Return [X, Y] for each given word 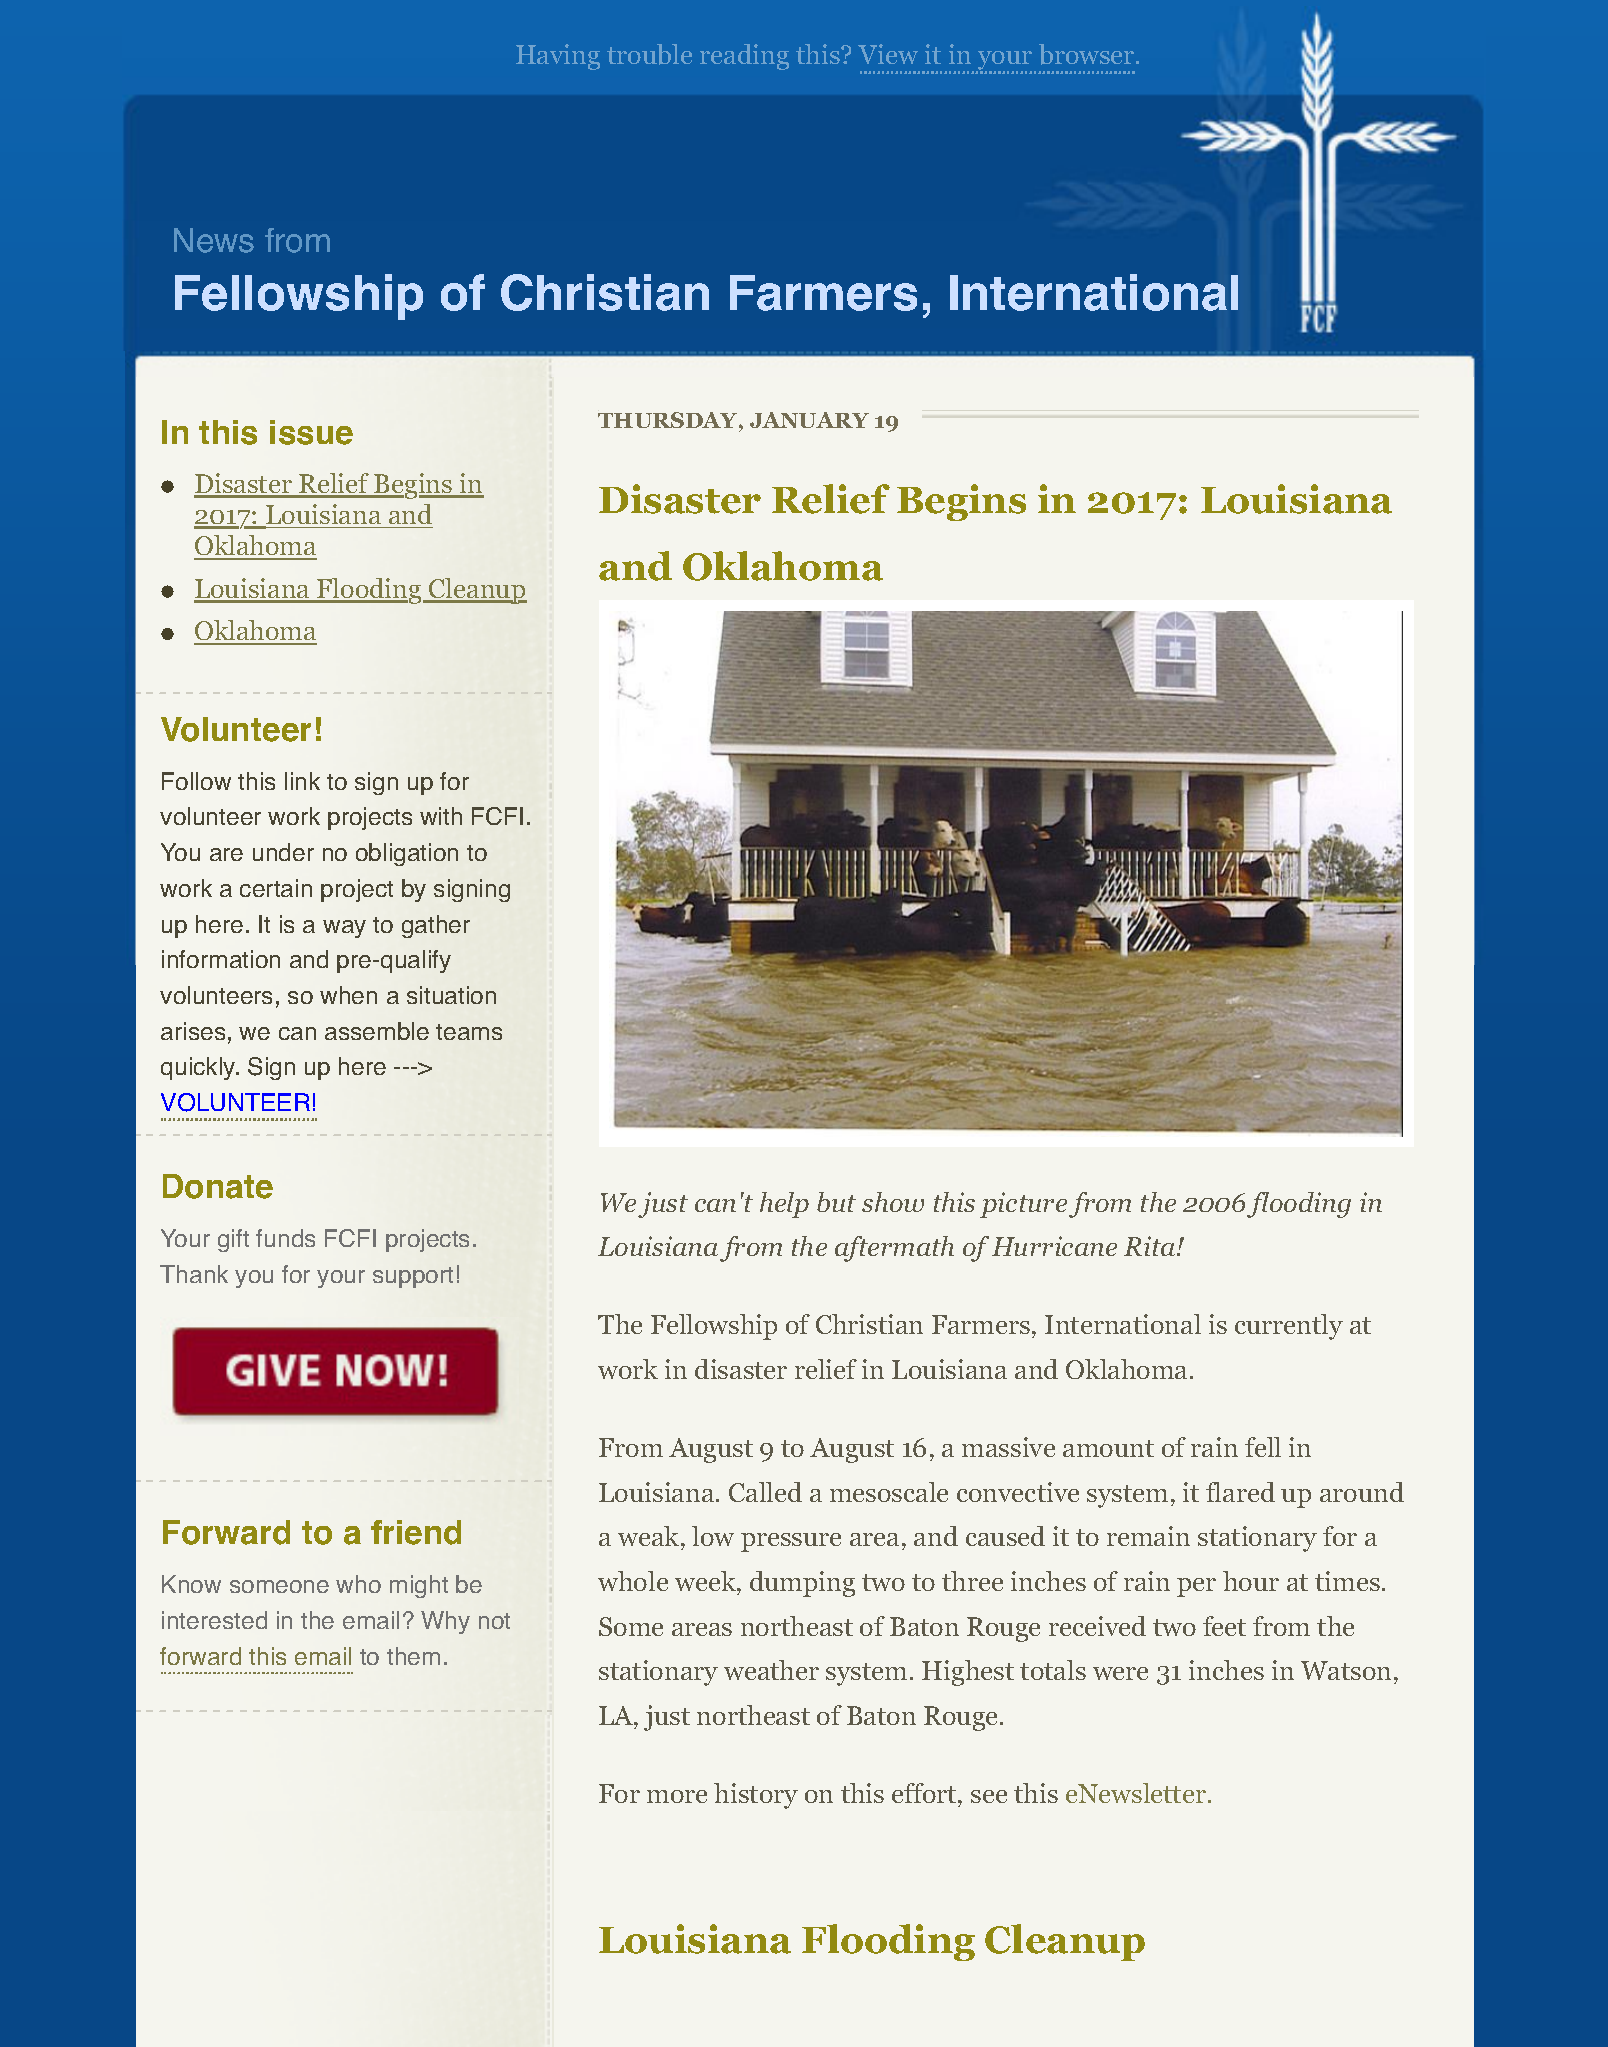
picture [1023, 1205]
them [413, 1656]
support [413, 1277]
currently [1289, 1327]
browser [1088, 54]
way [344, 929]
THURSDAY [669, 420]
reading [744, 57]
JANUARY [809, 420]
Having [558, 57]
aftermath [894, 1249]
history [756, 1796]
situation [451, 995]
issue [311, 432]
